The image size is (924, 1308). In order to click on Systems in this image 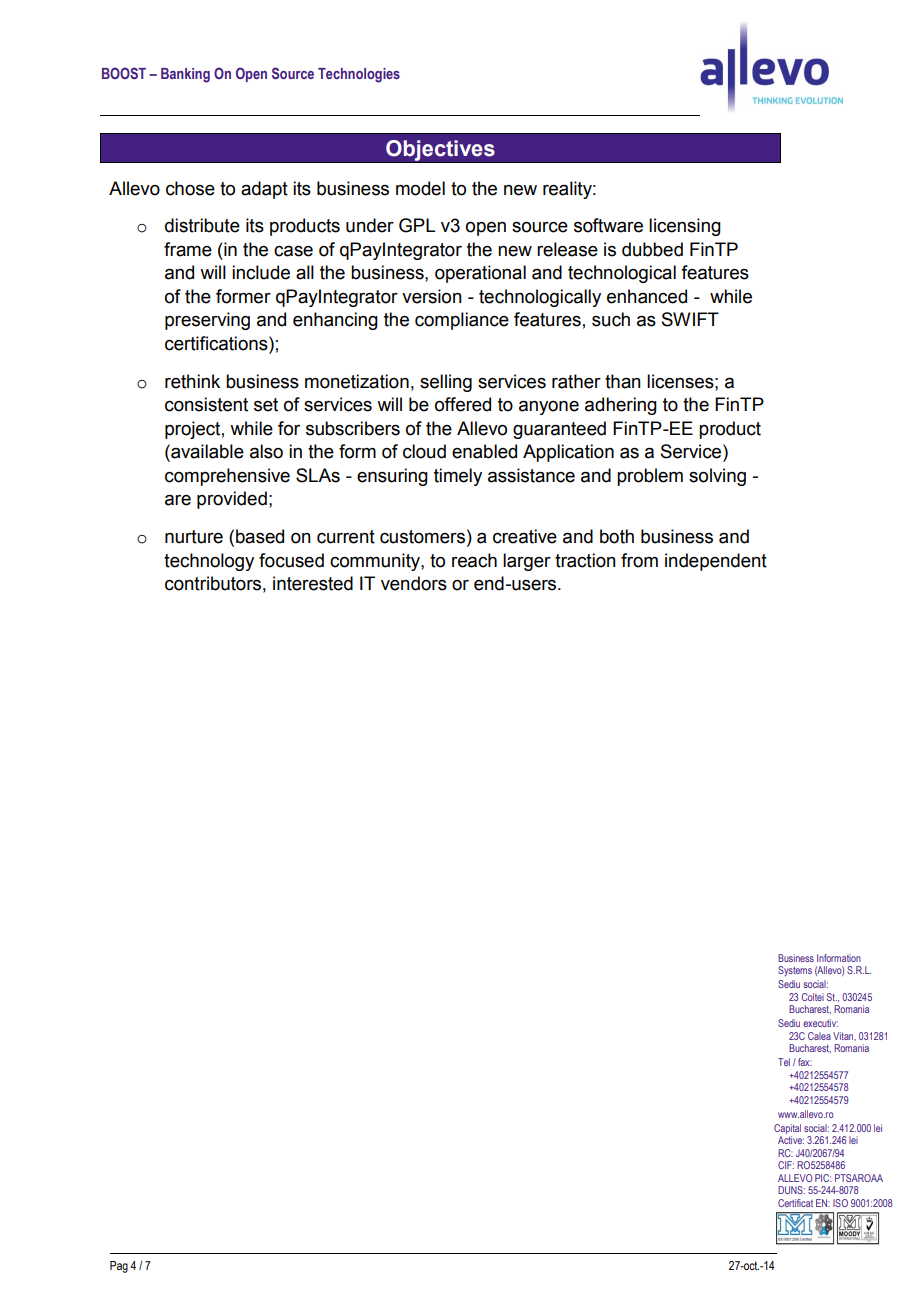, I will do `click(795, 971)`.
